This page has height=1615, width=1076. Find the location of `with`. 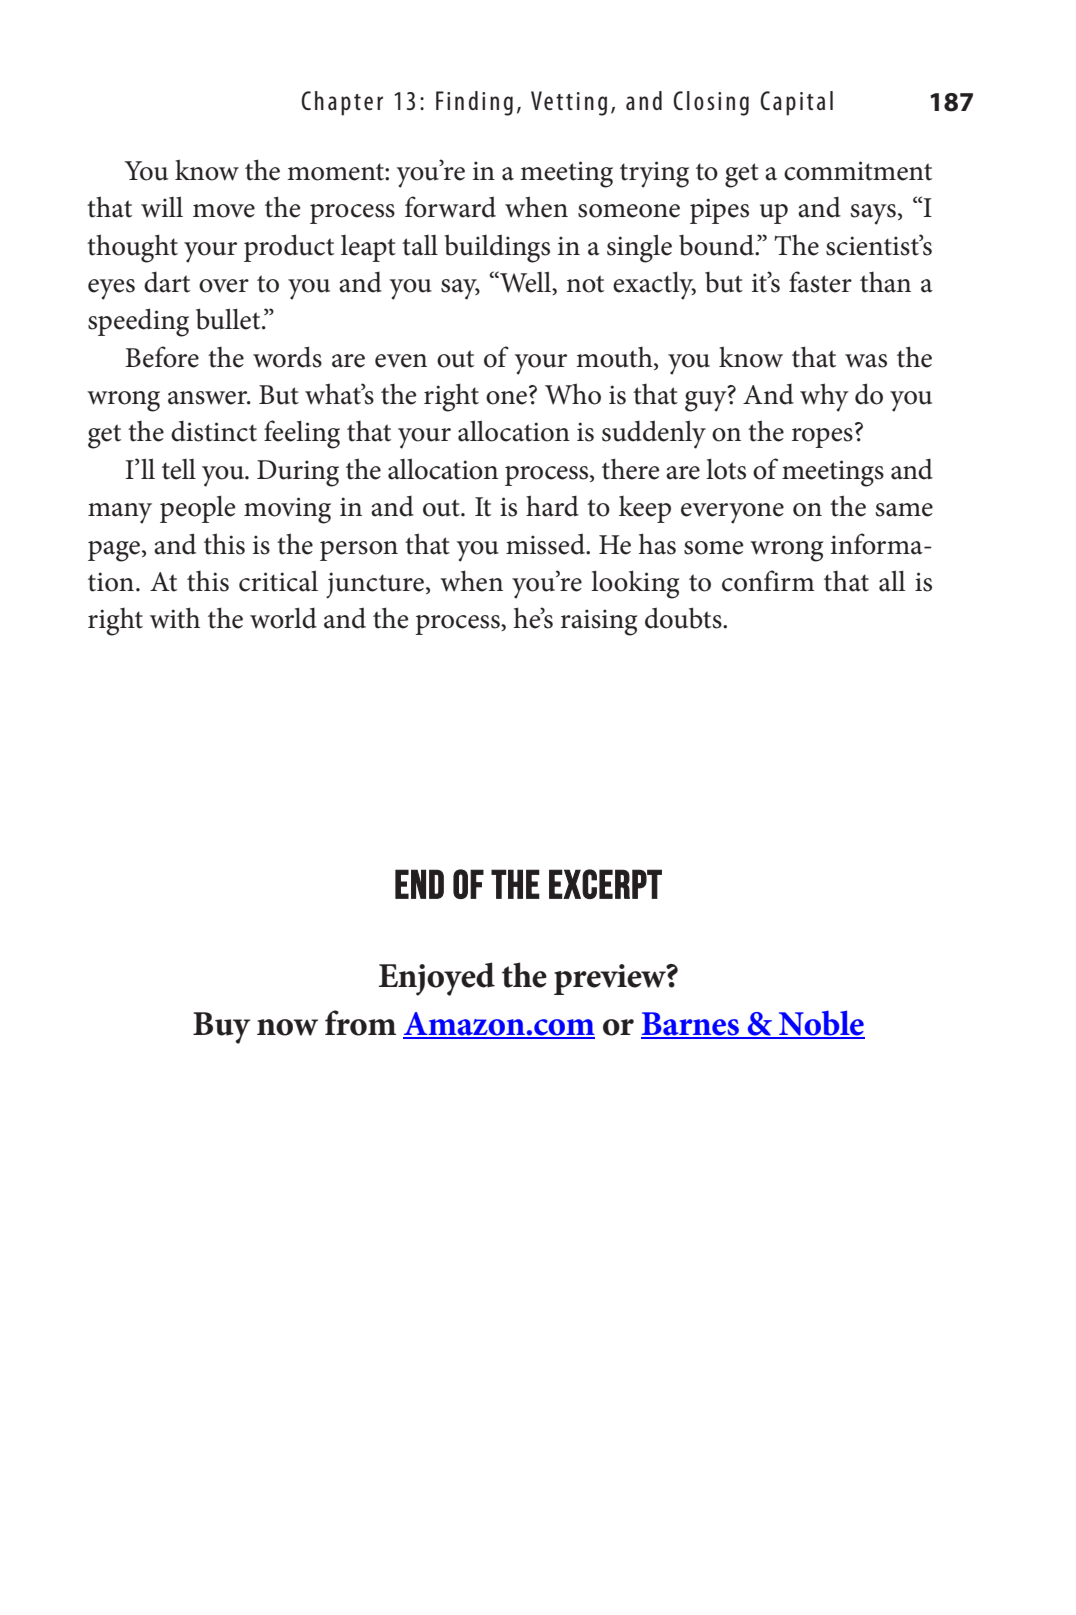

with is located at coordinates (175, 618).
